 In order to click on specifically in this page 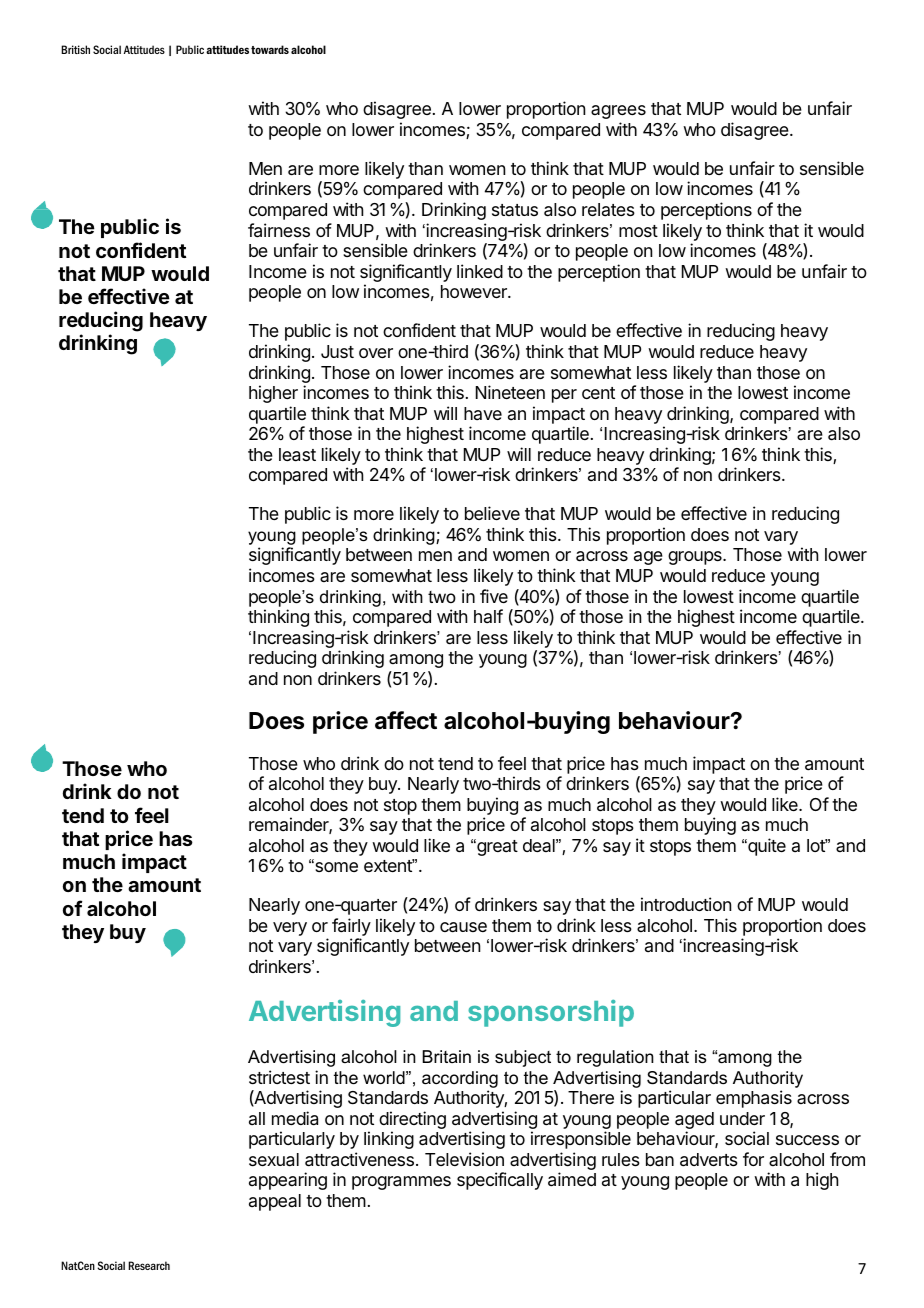, I will do `click(500, 1181)`.
